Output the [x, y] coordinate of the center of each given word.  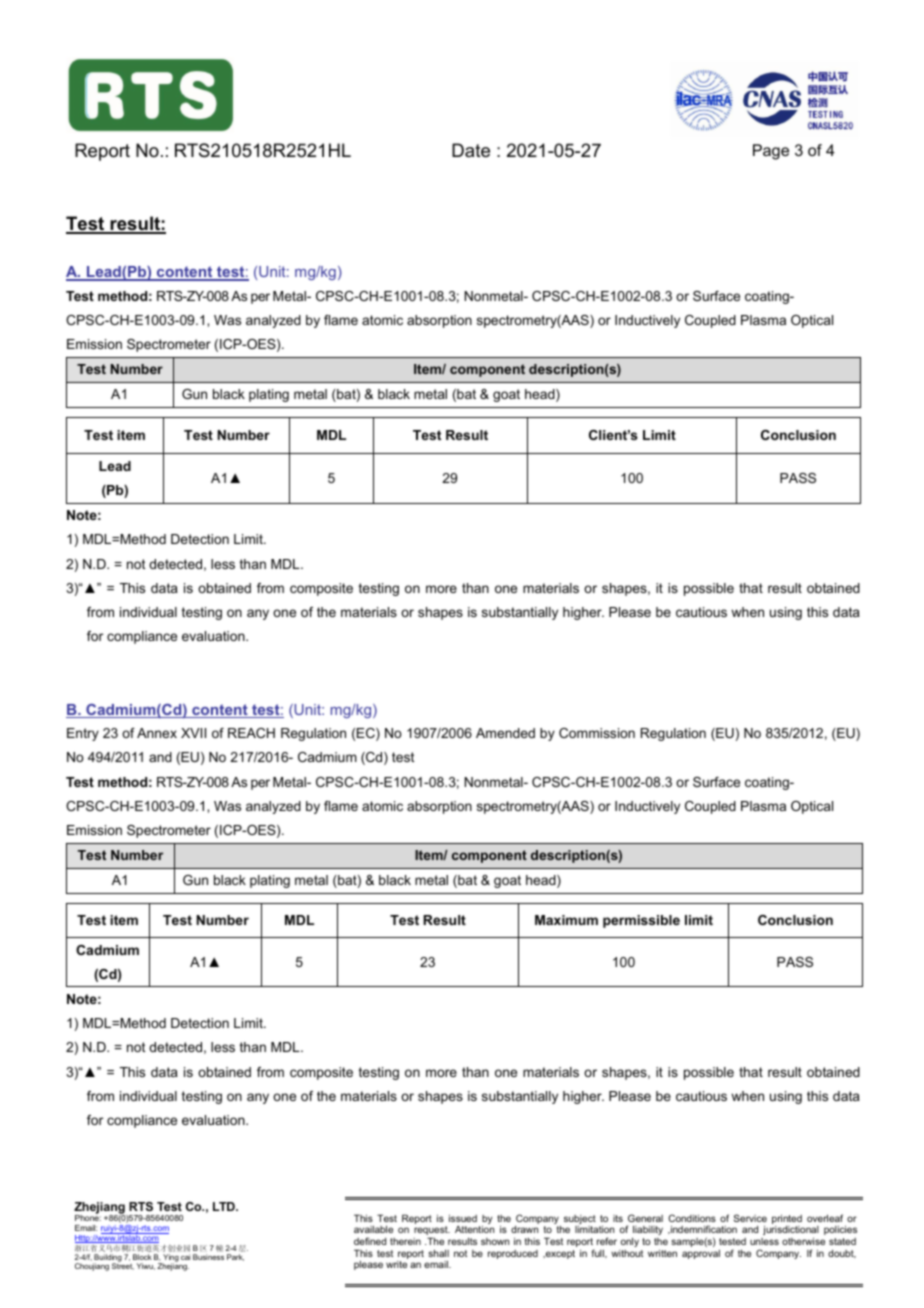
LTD [225, 1206]
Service [750, 1218]
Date [471, 150]
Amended [505, 733]
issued [463, 1218]
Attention [474, 1229]
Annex [157, 733]
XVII [193, 733]
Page [771, 152]
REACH [251, 733]
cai [186, 1257]
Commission [597, 733]
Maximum [566, 920]
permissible [641, 921]
